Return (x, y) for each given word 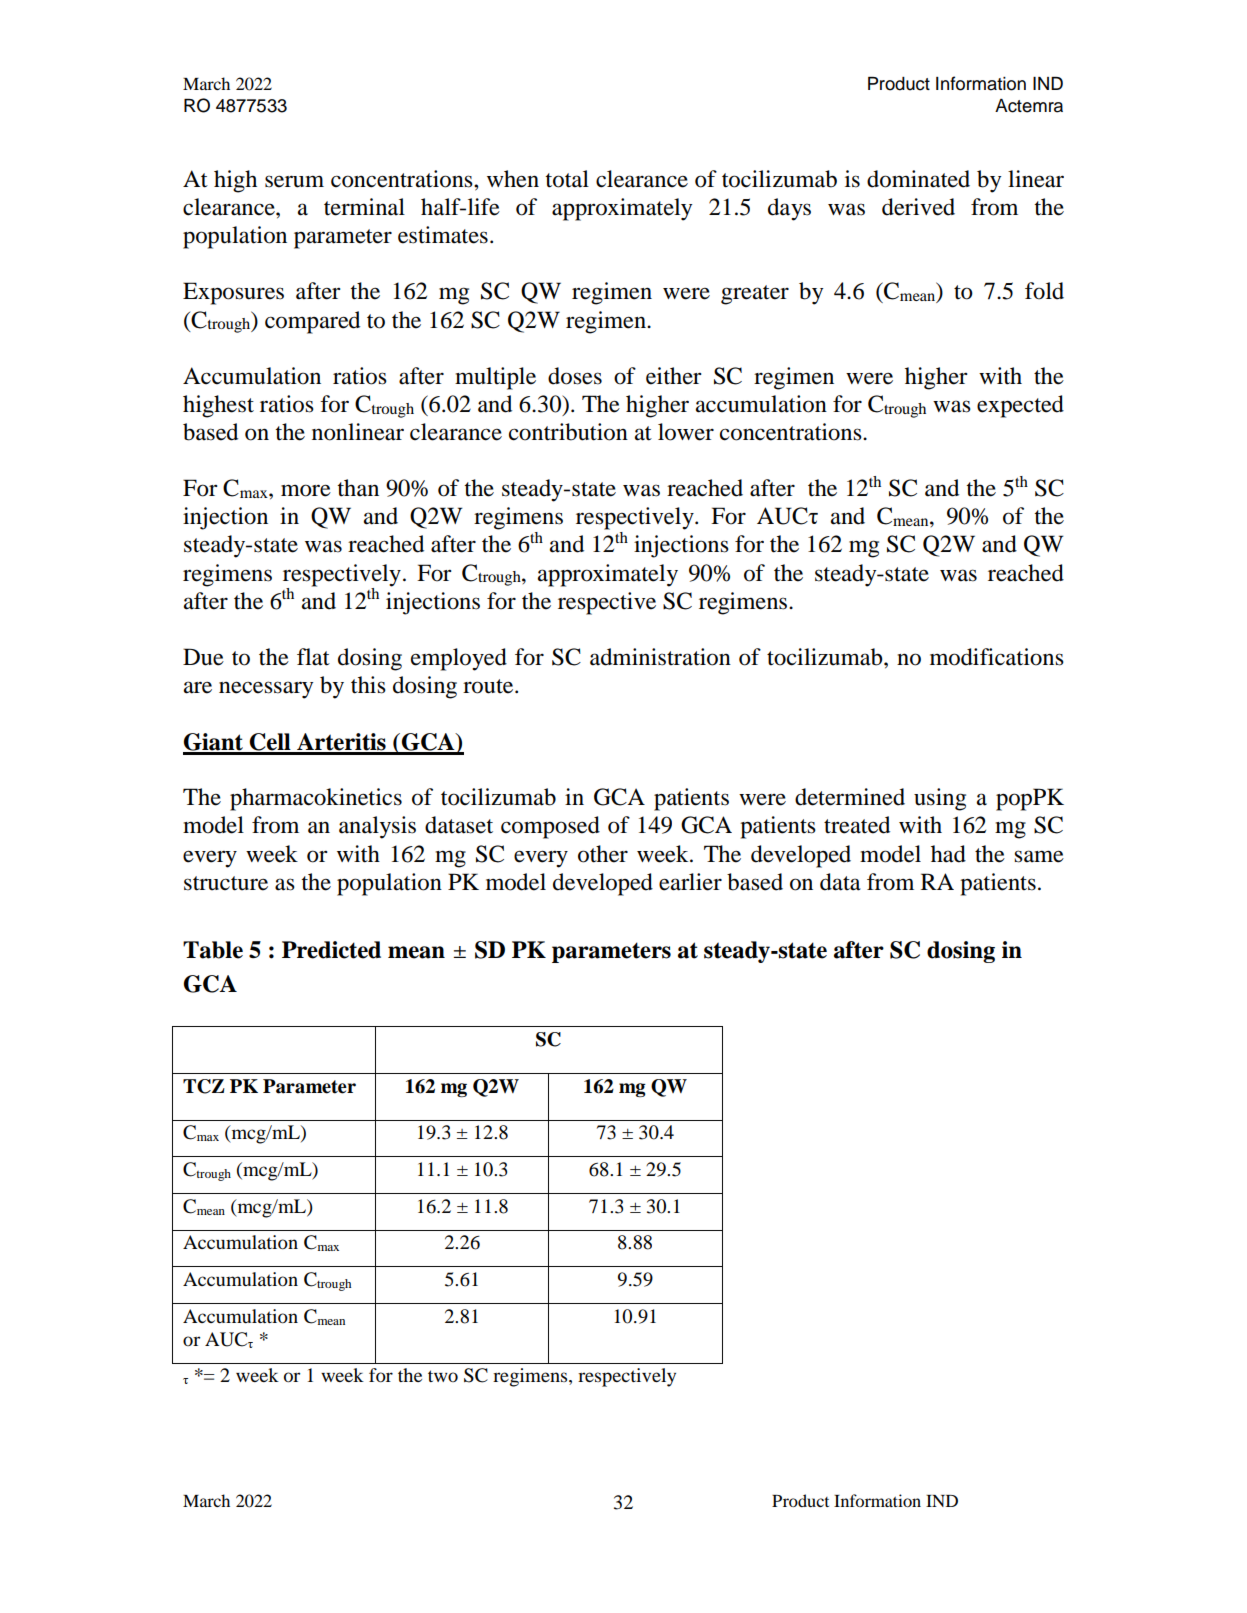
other (603, 854)
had (948, 854)
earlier (690, 882)
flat (313, 657)
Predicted (331, 950)
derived (918, 207)
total (567, 179)
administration (660, 657)
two (443, 1376)
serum (294, 181)
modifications (997, 657)
